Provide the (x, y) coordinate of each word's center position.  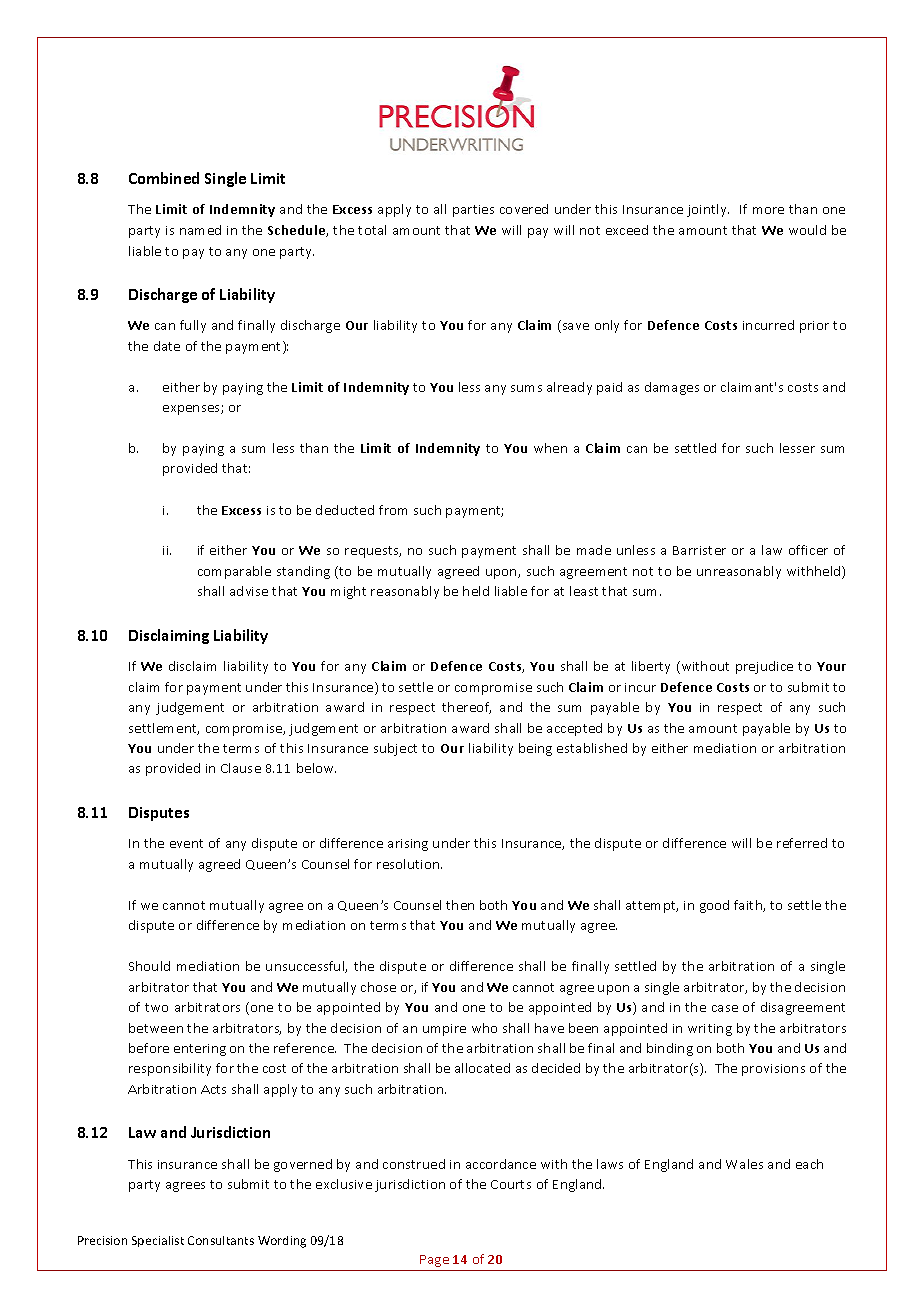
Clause (241, 768)
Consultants (221, 1240)
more (768, 210)
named (200, 230)
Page (434, 1261)
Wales (744, 1164)
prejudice (764, 667)
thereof (466, 708)
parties (473, 211)
